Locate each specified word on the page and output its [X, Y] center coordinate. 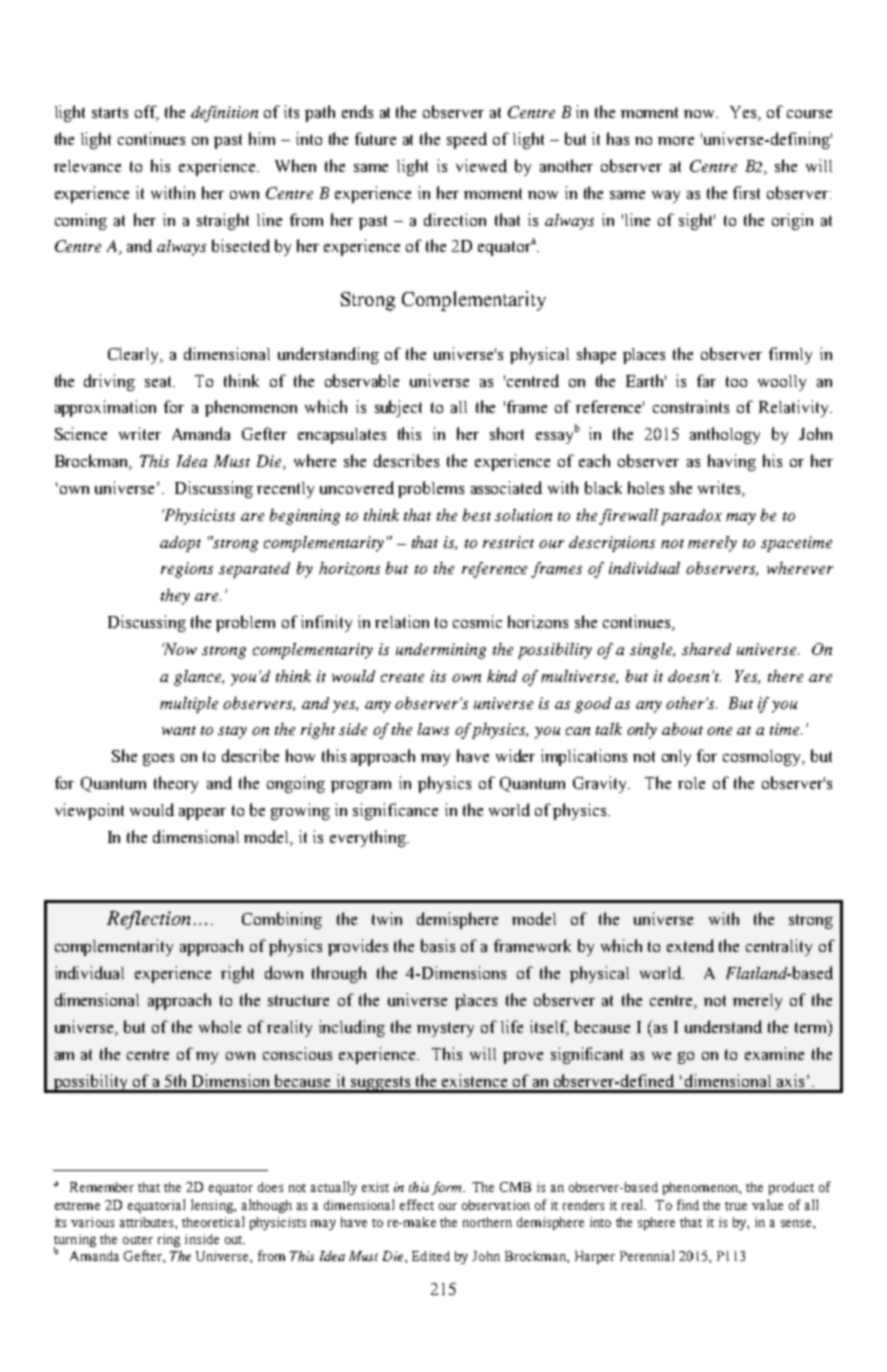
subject [398, 408]
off [147, 113]
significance [395, 811]
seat [160, 381]
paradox [691, 517]
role [691, 783]
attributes [148, 1222]
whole [220, 1026]
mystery [445, 1029]
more [676, 141]
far [706, 380]
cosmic [477, 621]
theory [176, 784]
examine [774, 1053]
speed [467, 140]
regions [187, 570]
